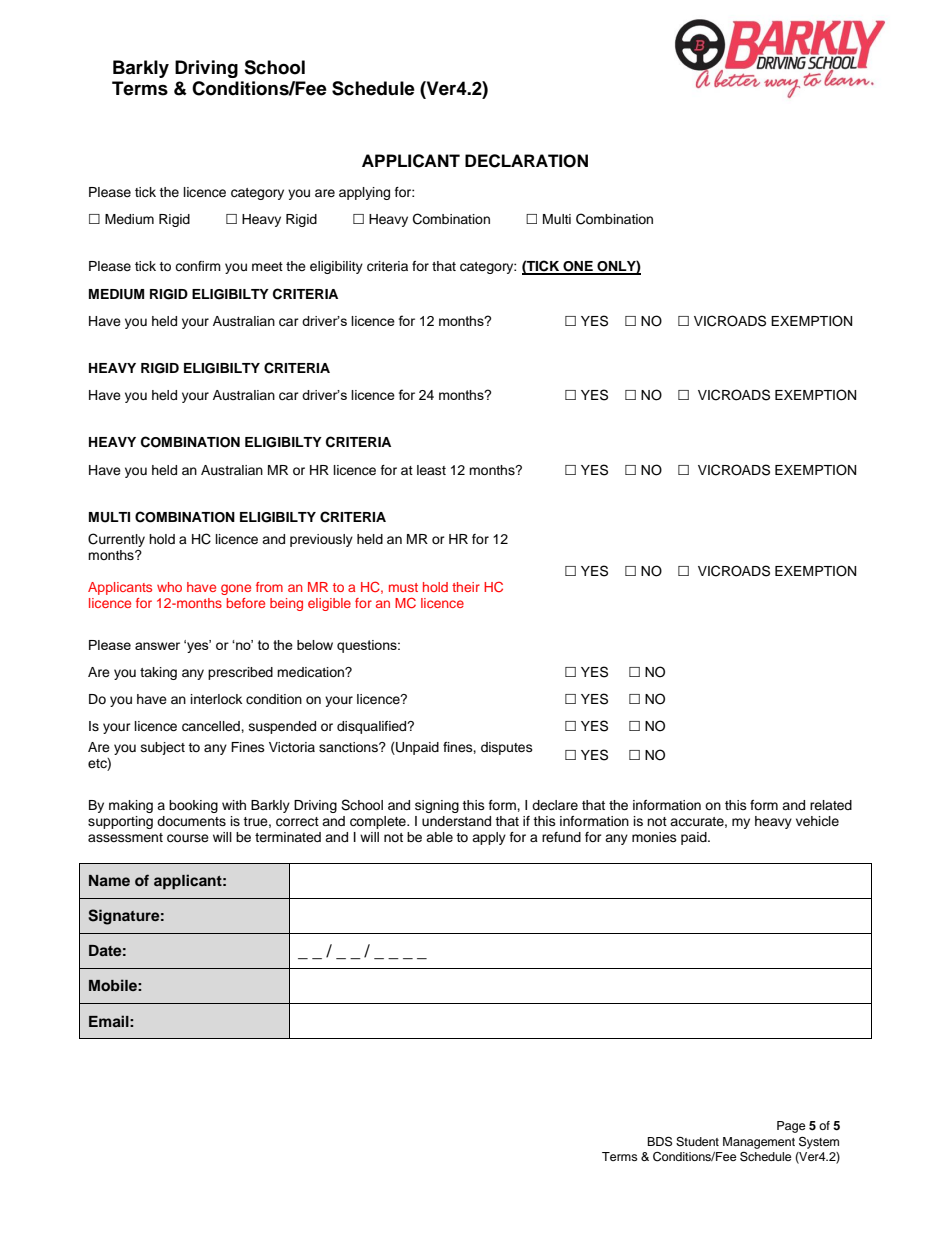 The width and height of the document is (952, 1233). What do you see at coordinates (109, 880) in the document?
I see `Name` at bounding box center [109, 880].
